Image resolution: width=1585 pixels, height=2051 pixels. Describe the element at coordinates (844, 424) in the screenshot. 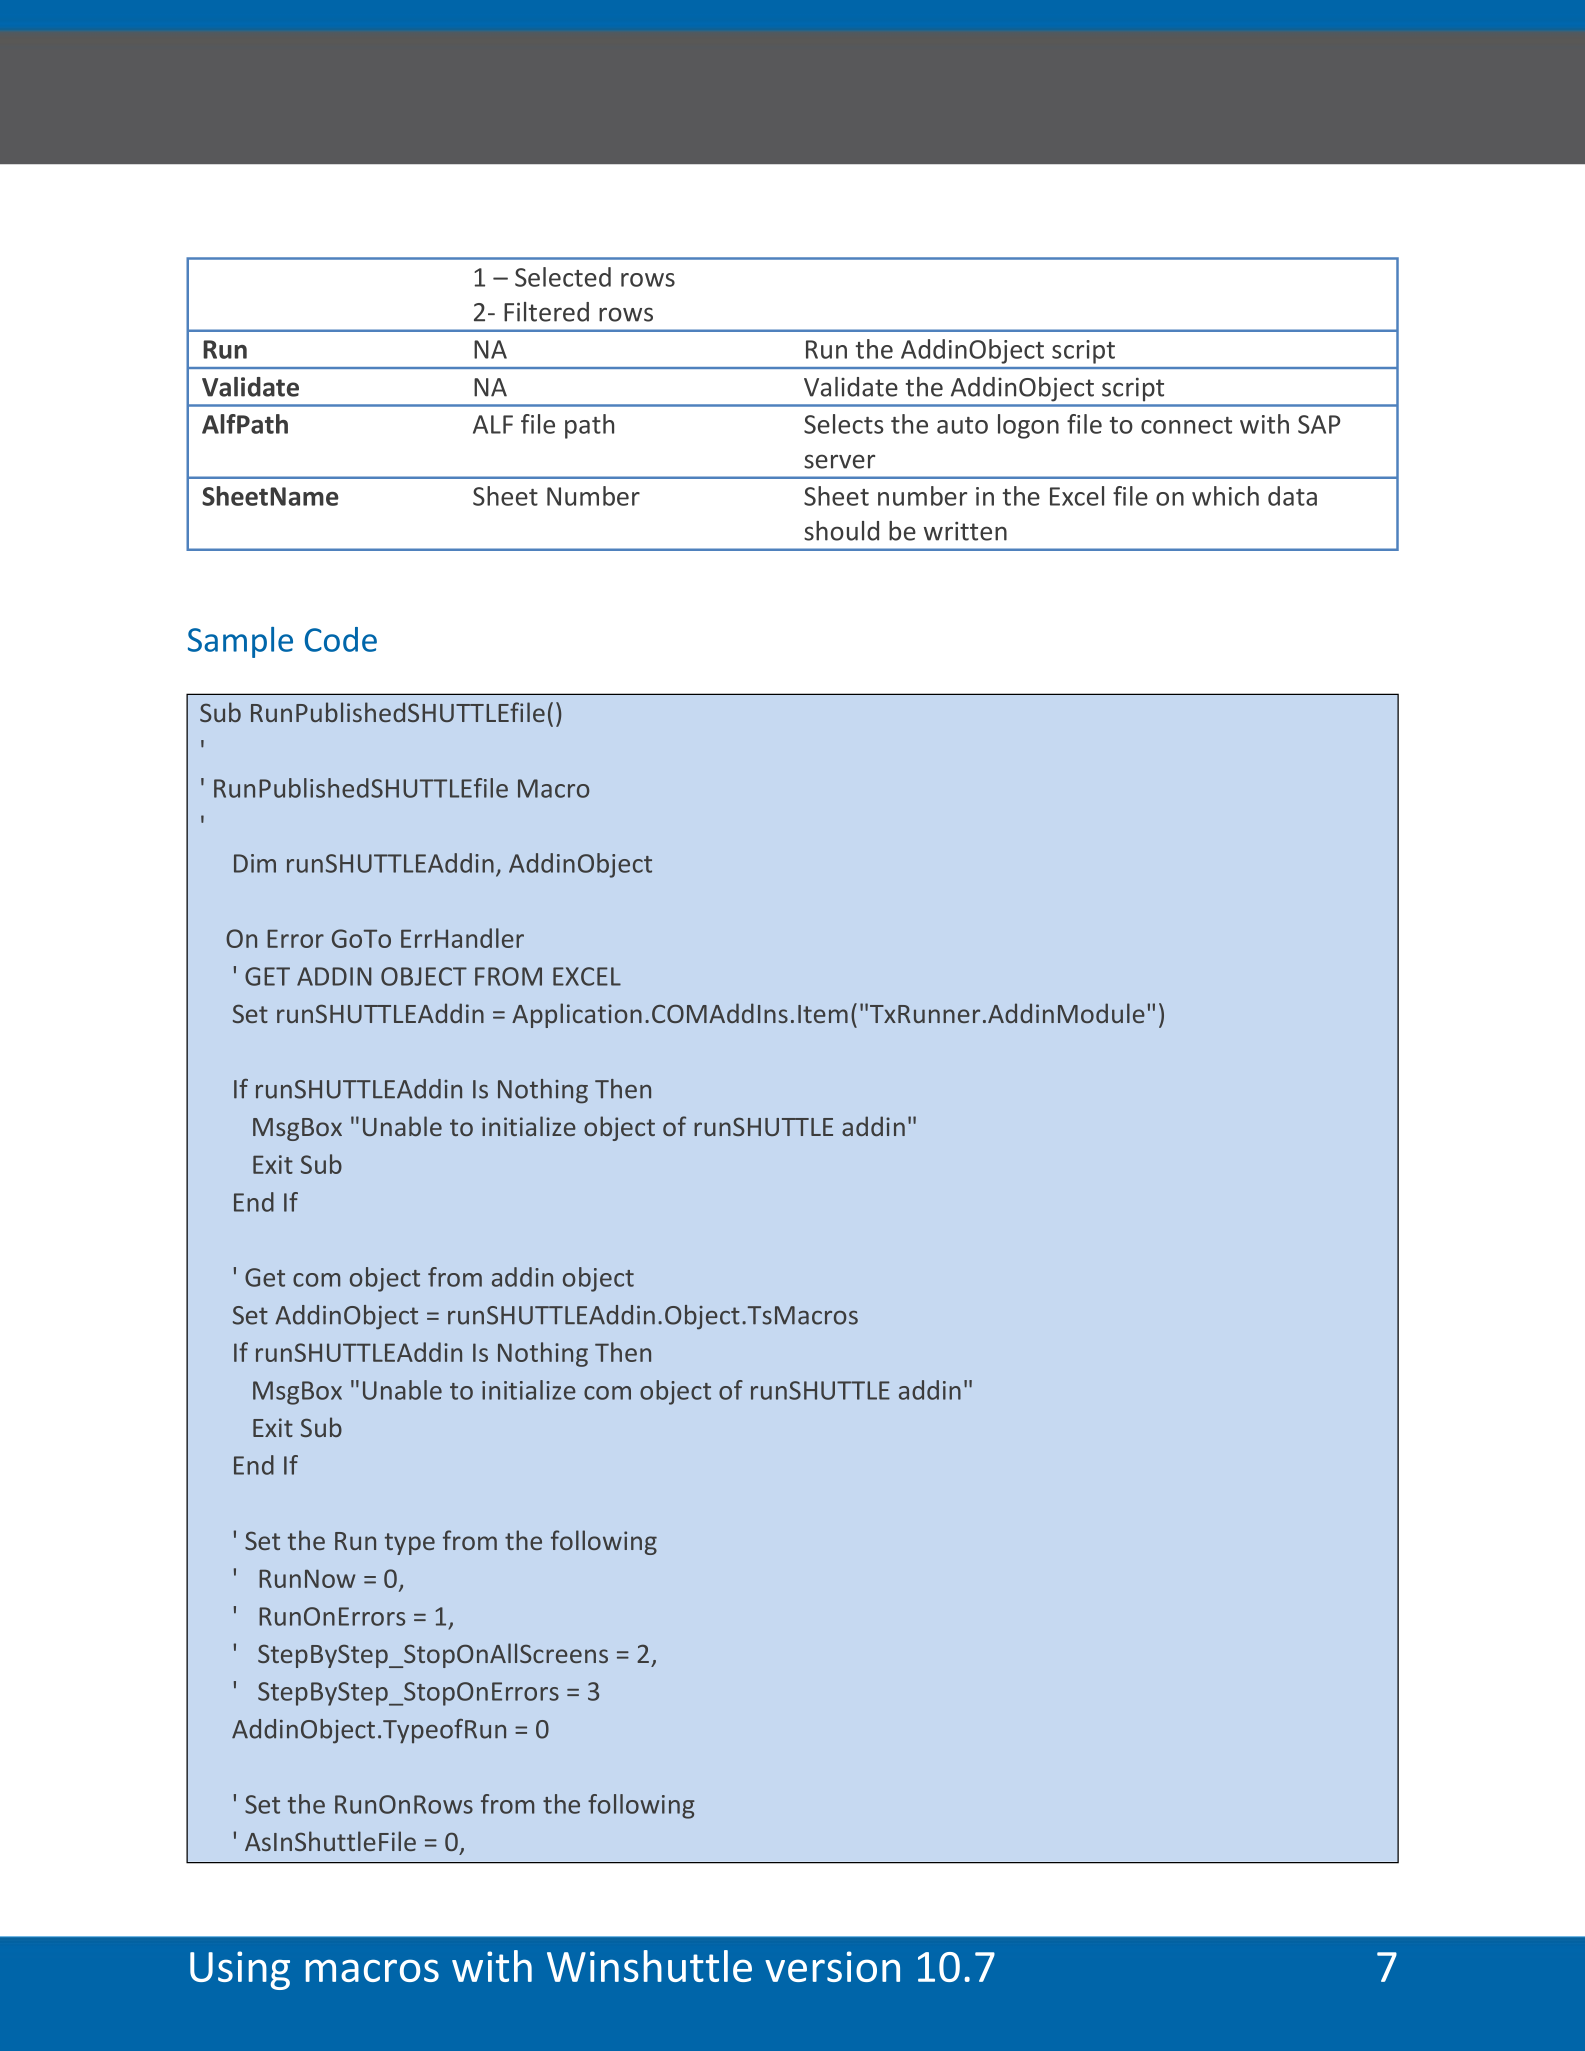

I see `Selects` at that location.
